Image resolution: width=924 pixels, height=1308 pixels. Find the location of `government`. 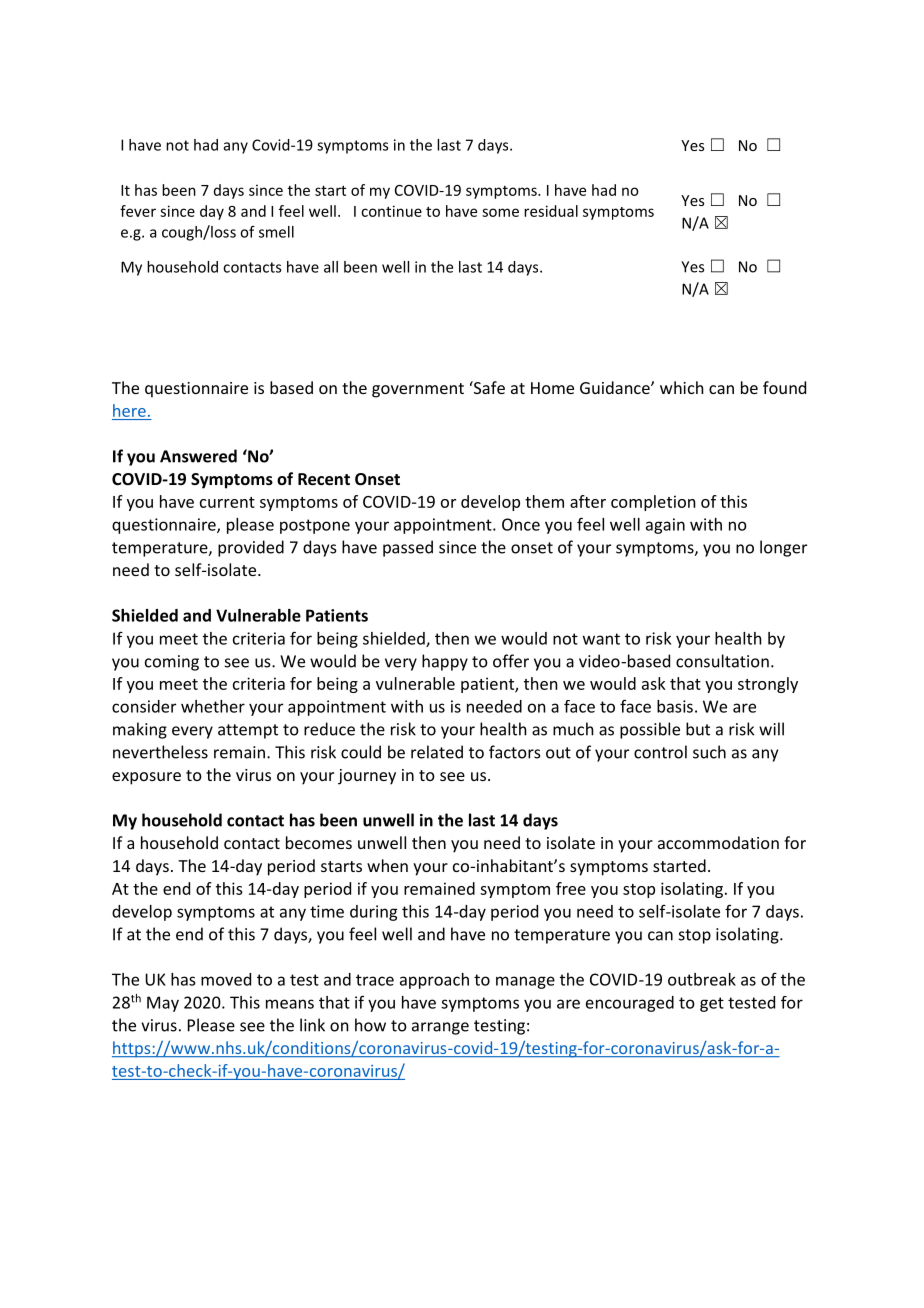

government is located at coordinates (418, 390).
